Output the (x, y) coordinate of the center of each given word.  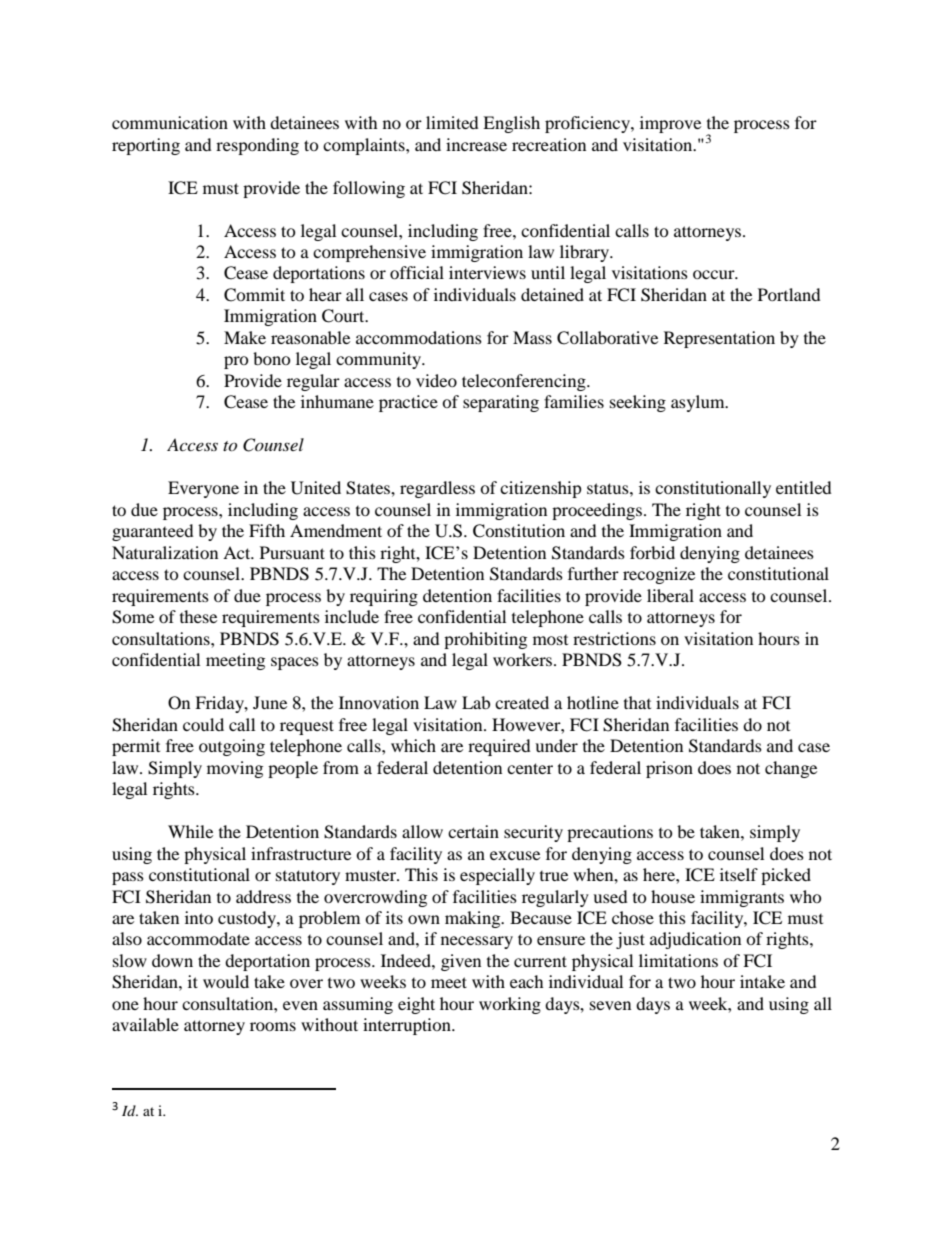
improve (670, 124)
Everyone (203, 489)
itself (739, 874)
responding (257, 146)
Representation (719, 339)
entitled (804, 487)
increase (476, 144)
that (637, 702)
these (198, 616)
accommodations (419, 337)
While (190, 831)
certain (473, 831)
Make (245, 337)
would (226, 981)
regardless (437, 489)
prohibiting (485, 640)
